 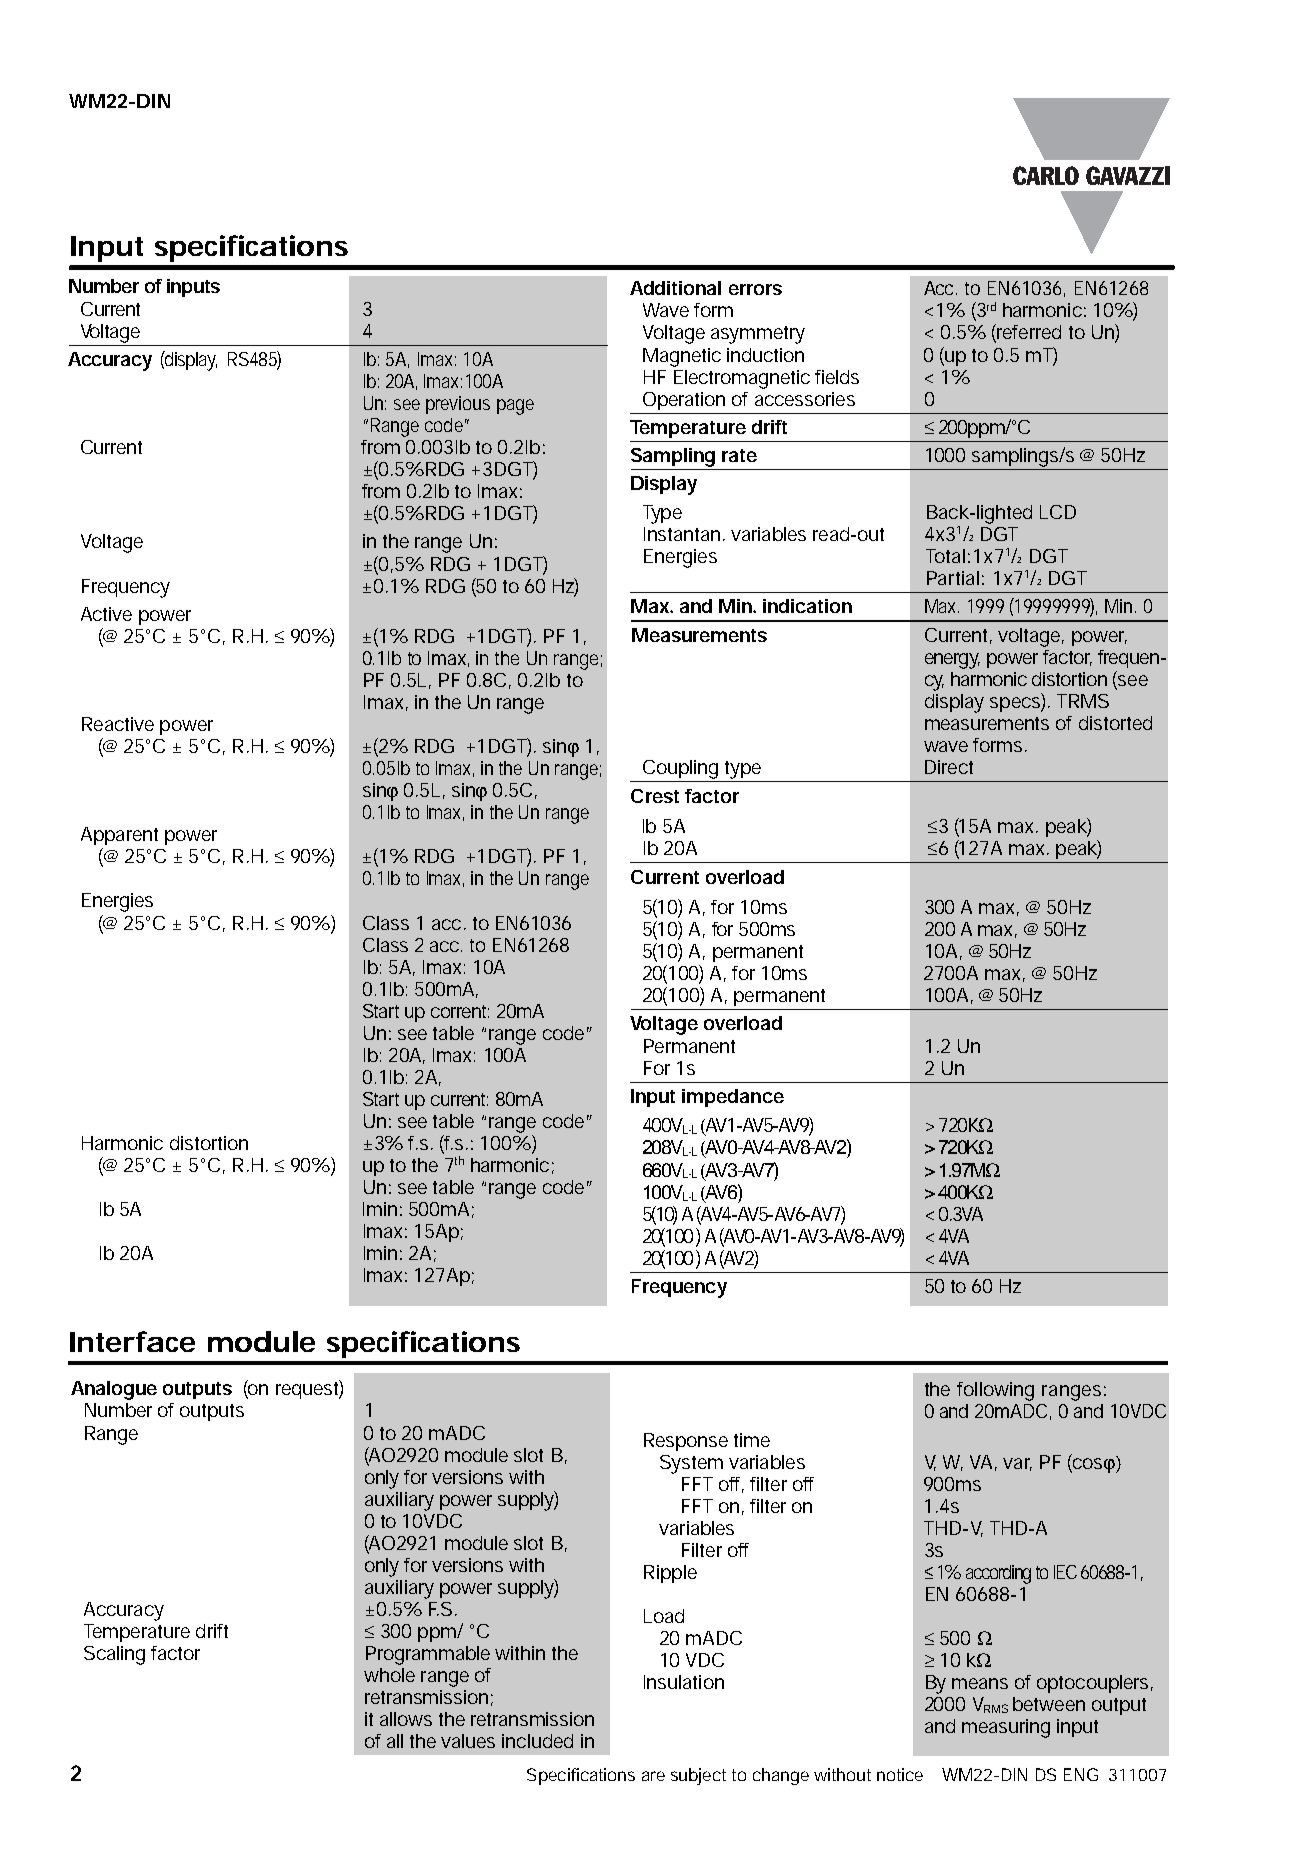 What do you see at coordinates (537, 1741) in the screenshot?
I see `included` at bounding box center [537, 1741].
